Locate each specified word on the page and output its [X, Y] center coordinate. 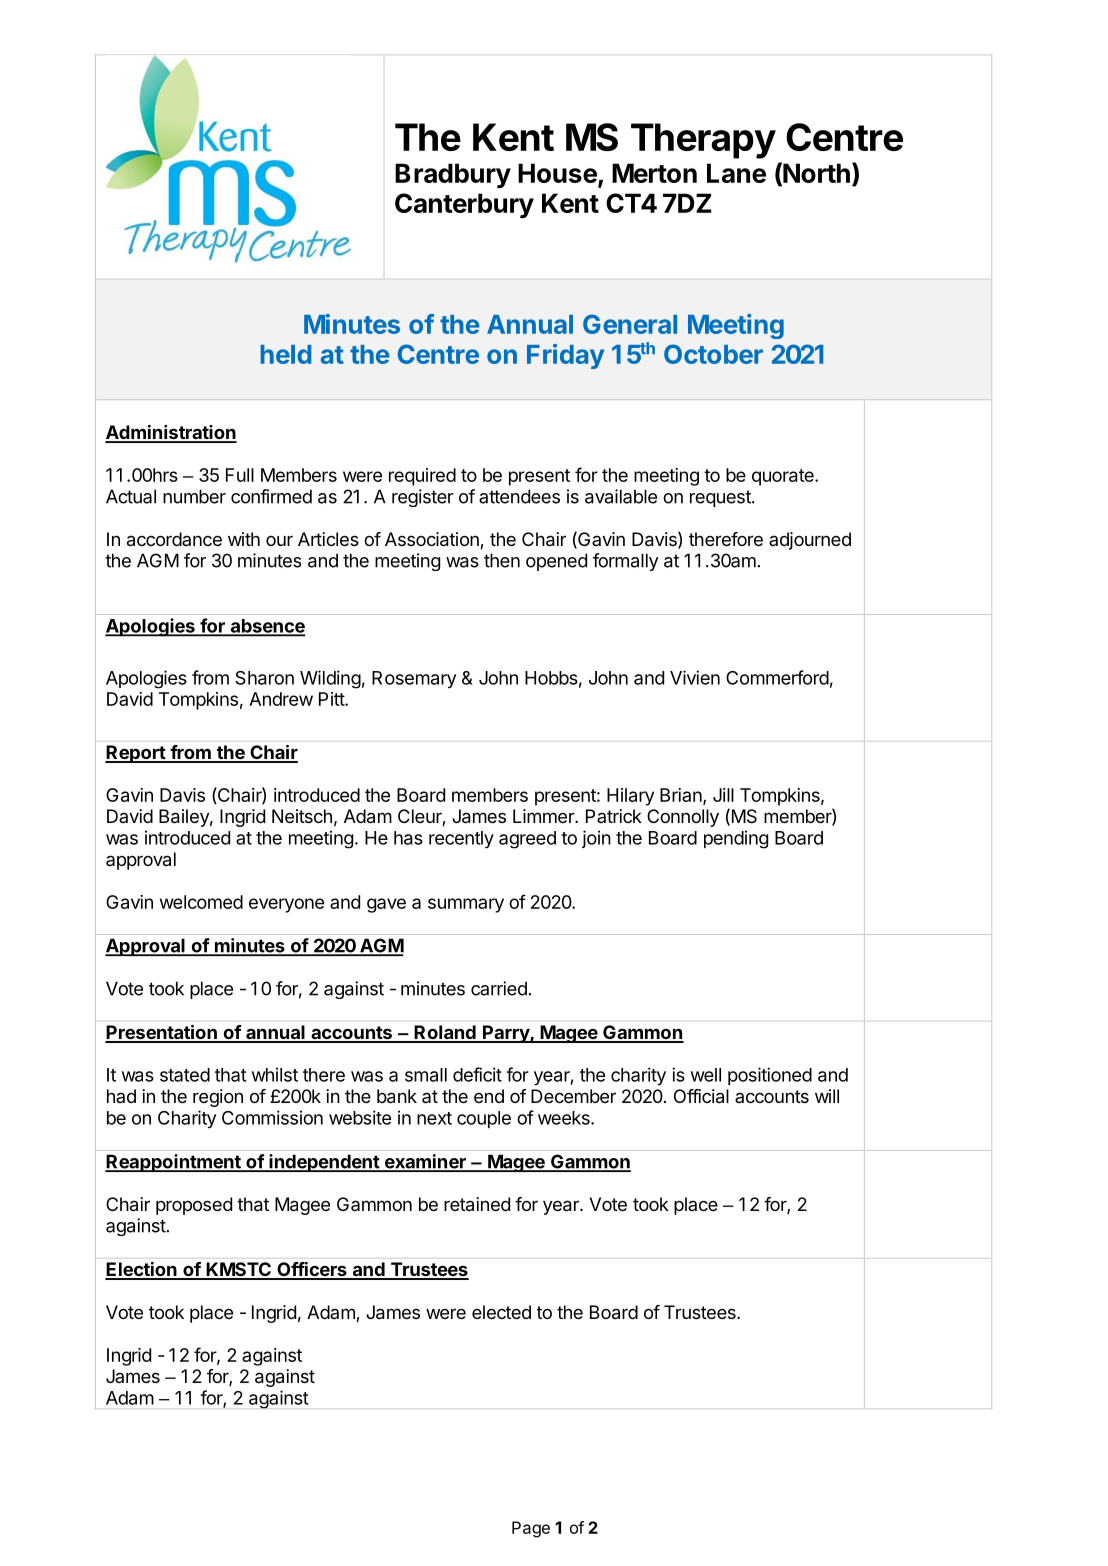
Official [701, 1096]
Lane [736, 173]
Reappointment [174, 1163]
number [194, 496]
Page [531, 1529]
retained [477, 1204]
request [721, 498]
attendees [519, 496]
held [285, 354]
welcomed [201, 902]
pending [736, 839]
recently [461, 839]
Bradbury [453, 175]
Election [142, 1270]
